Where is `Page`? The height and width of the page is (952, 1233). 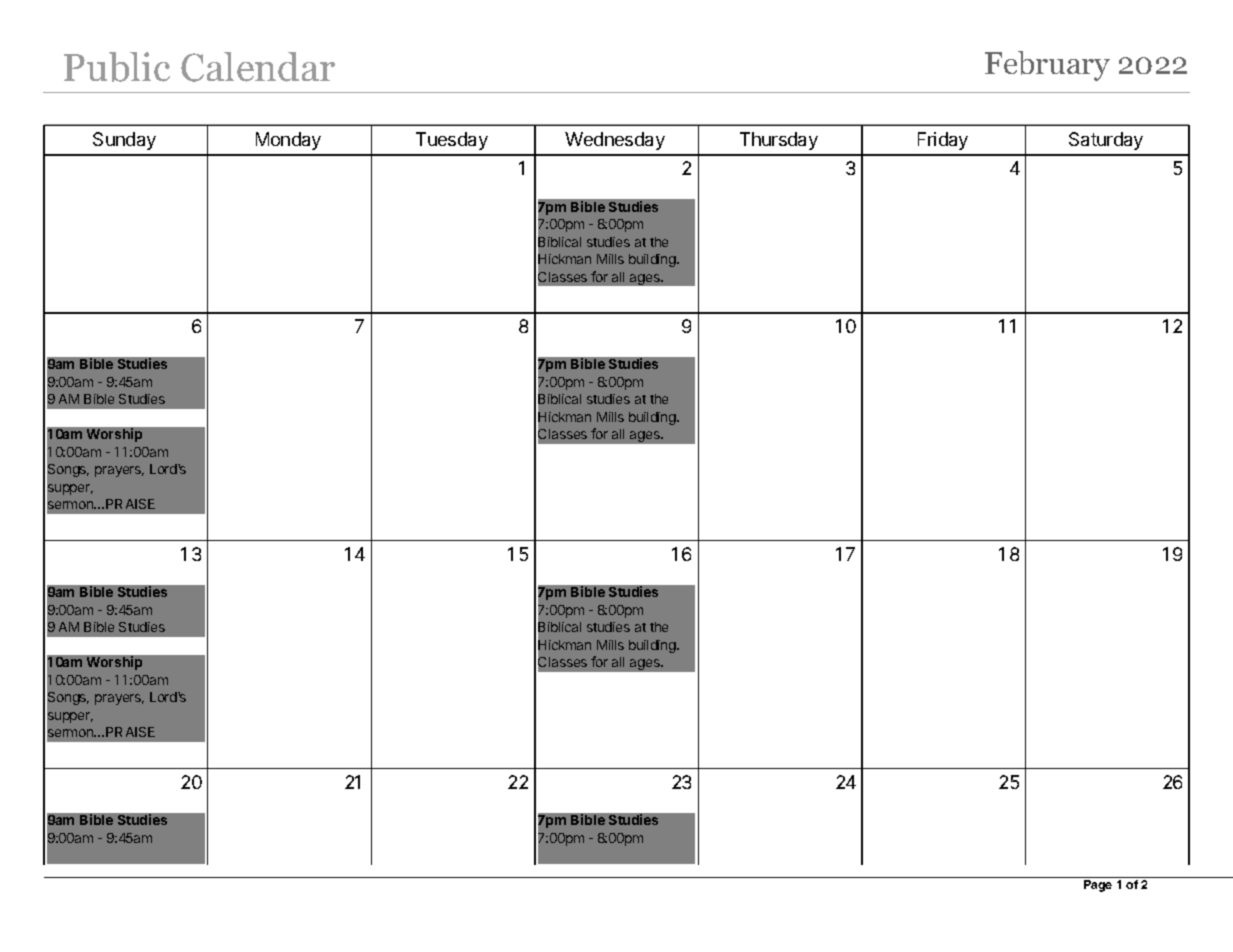
Page is located at coordinates (1098, 886).
